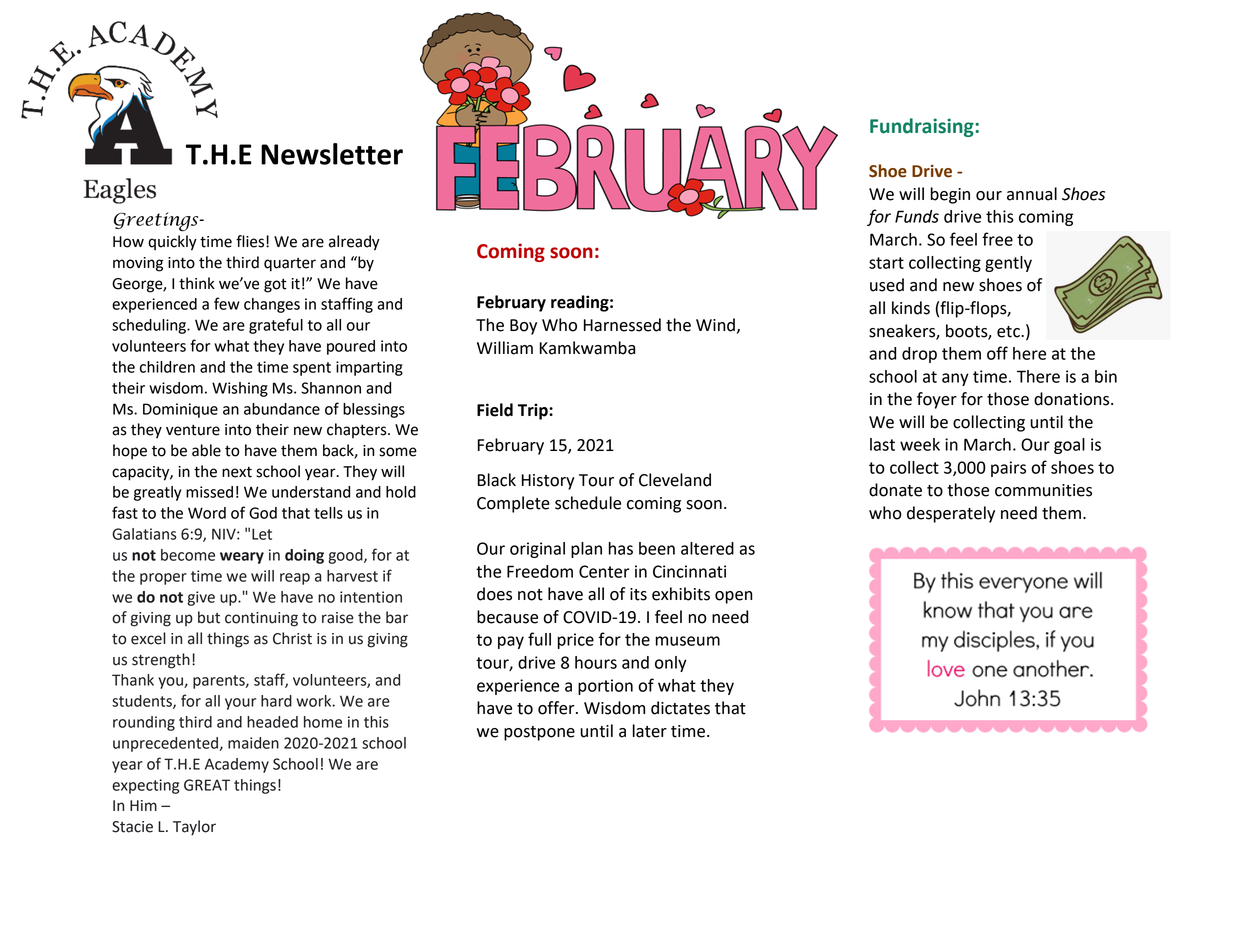  Describe the element at coordinates (1032, 194) in the screenshot. I see `annual` at that location.
